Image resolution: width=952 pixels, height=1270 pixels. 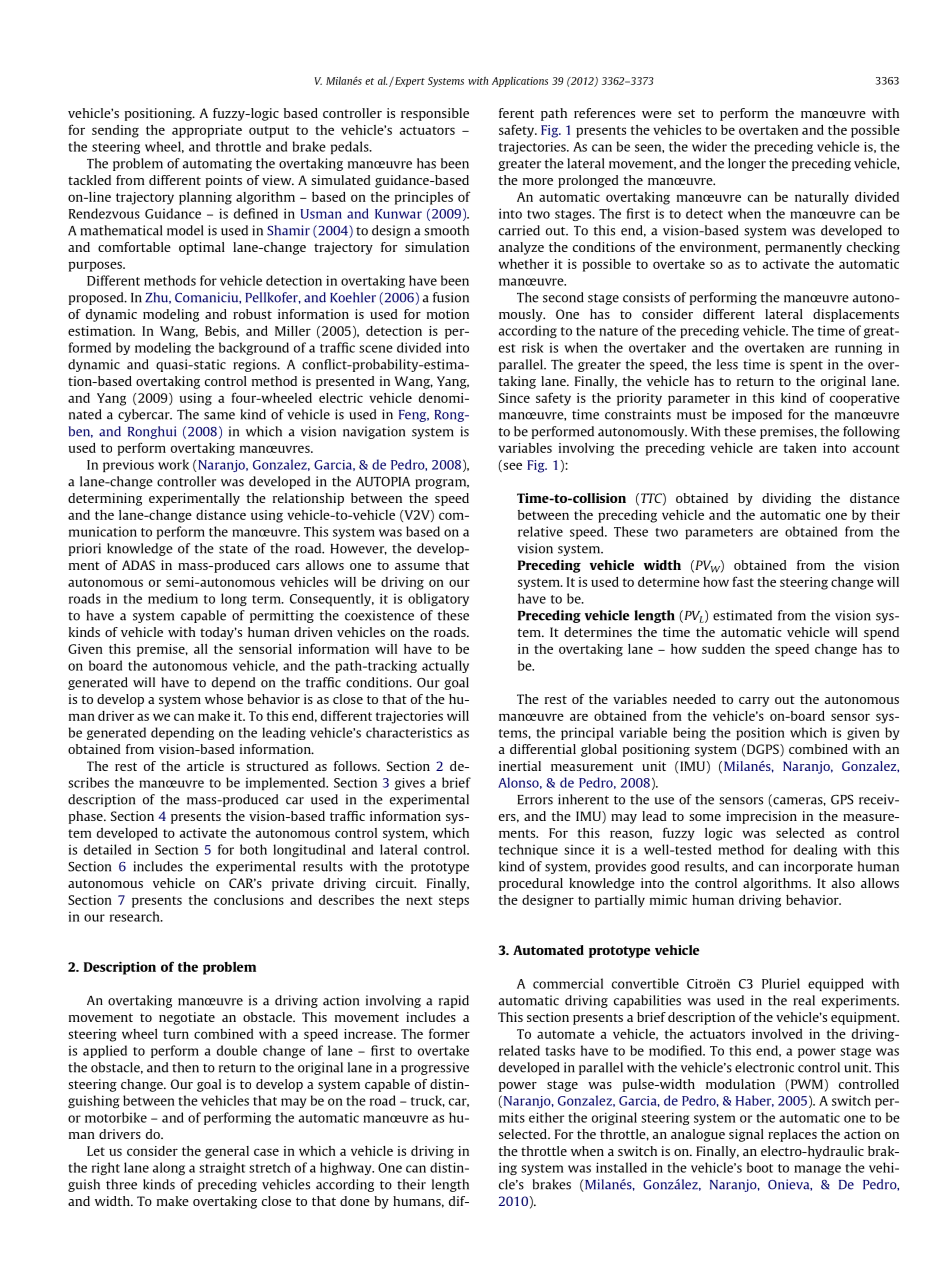 I want to click on actually, so click(x=445, y=666).
